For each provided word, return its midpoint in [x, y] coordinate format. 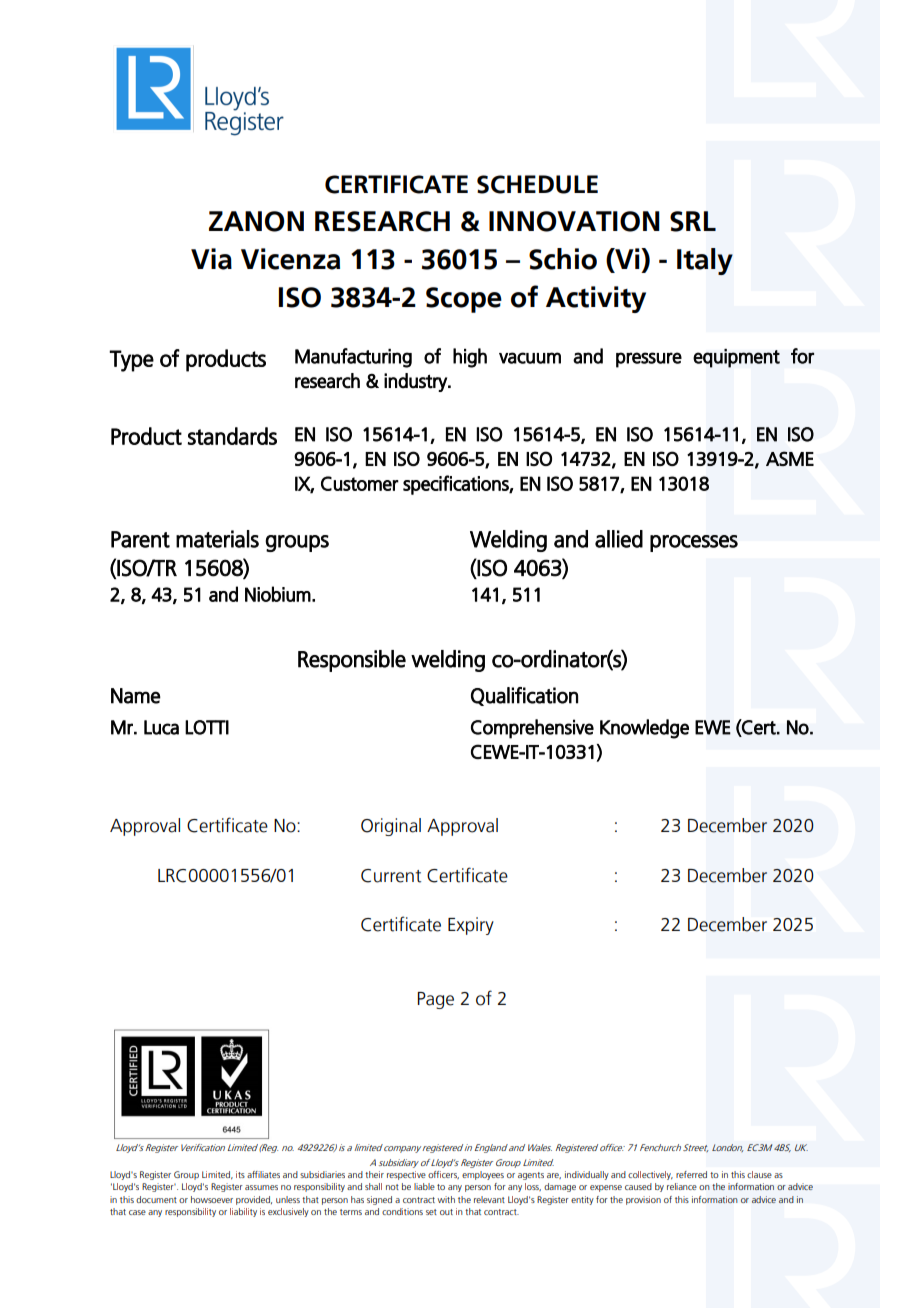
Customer [360, 483]
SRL [693, 221]
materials [217, 539]
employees [483, 1175]
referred [691, 1174]
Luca [161, 727]
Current [391, 876]
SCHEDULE [537, 184]
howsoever [212, 1199]
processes [694, 543]
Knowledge [644, 729]
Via [211, 259]
